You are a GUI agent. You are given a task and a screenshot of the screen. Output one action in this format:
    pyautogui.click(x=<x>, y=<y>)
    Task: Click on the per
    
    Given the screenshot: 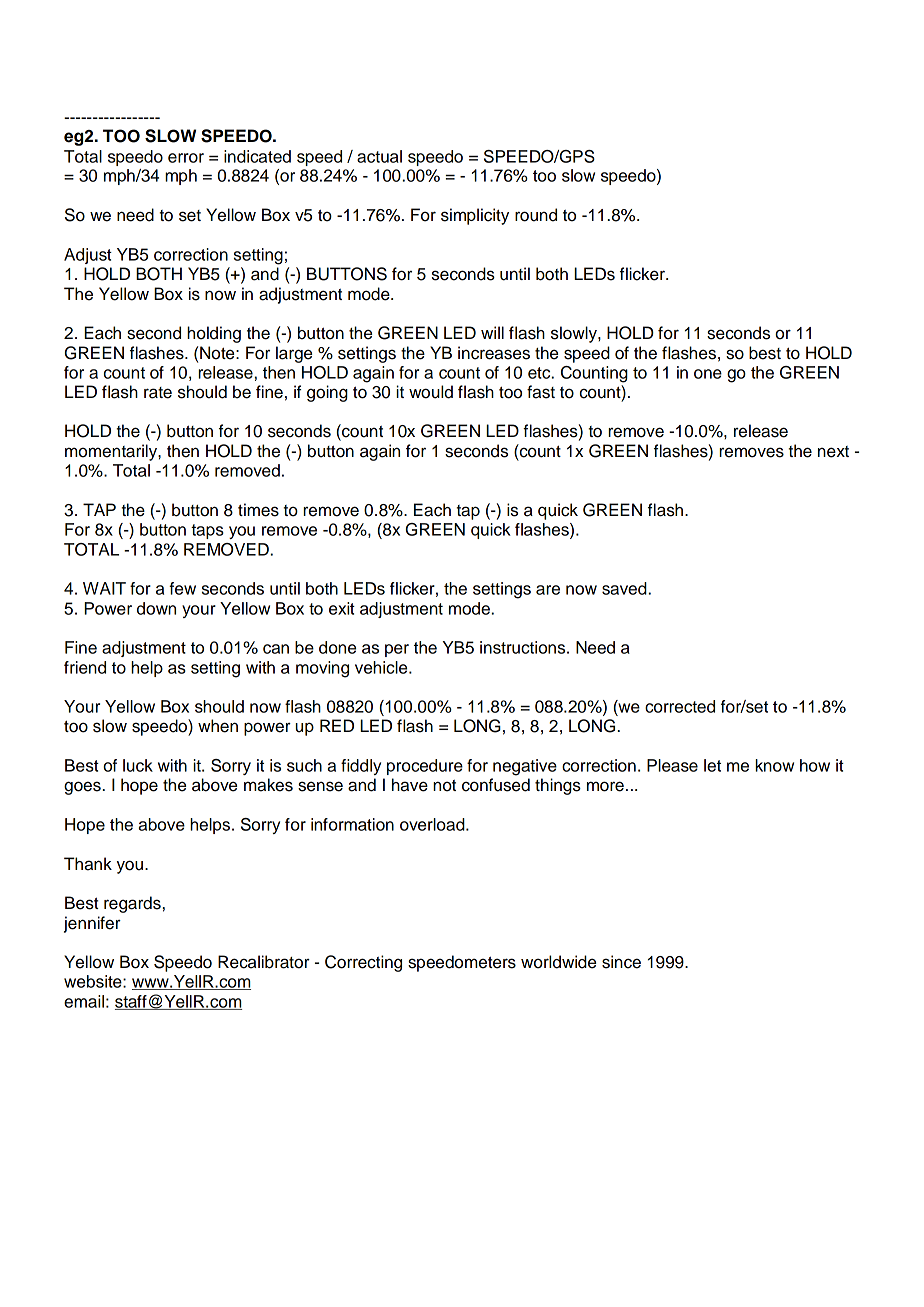 What is the action you would take?
    pyautogui.click(x=397, y=650)
